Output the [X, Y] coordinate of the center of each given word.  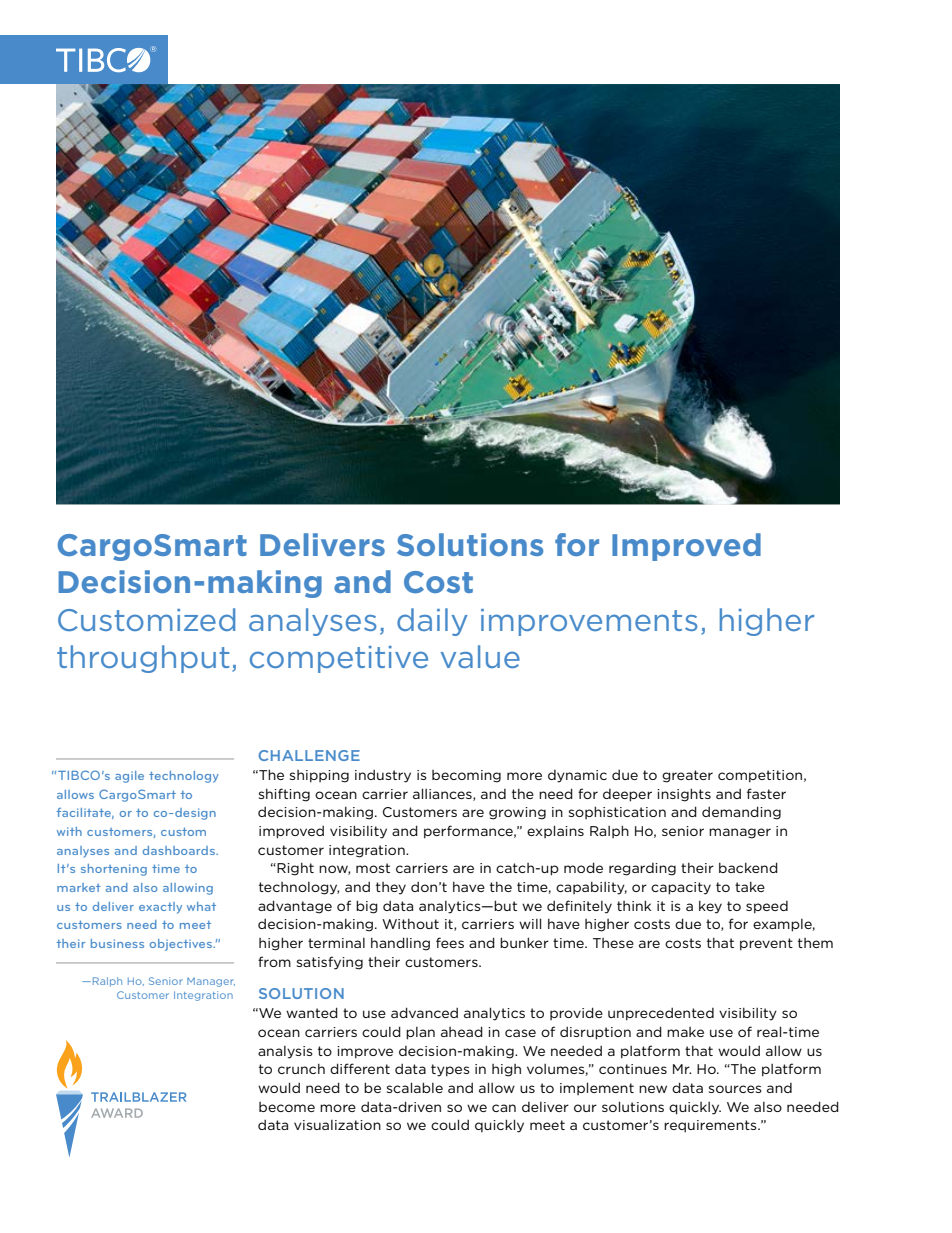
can [504, 1108]
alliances [443, 794]
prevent [766, 944]
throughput [143, 659]
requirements [711, 1126]
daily [432, 622]
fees [450, 942]
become [287, 1107]
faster [766, 793]
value [480, 656]
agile [129, 777]
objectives [182, 945]
